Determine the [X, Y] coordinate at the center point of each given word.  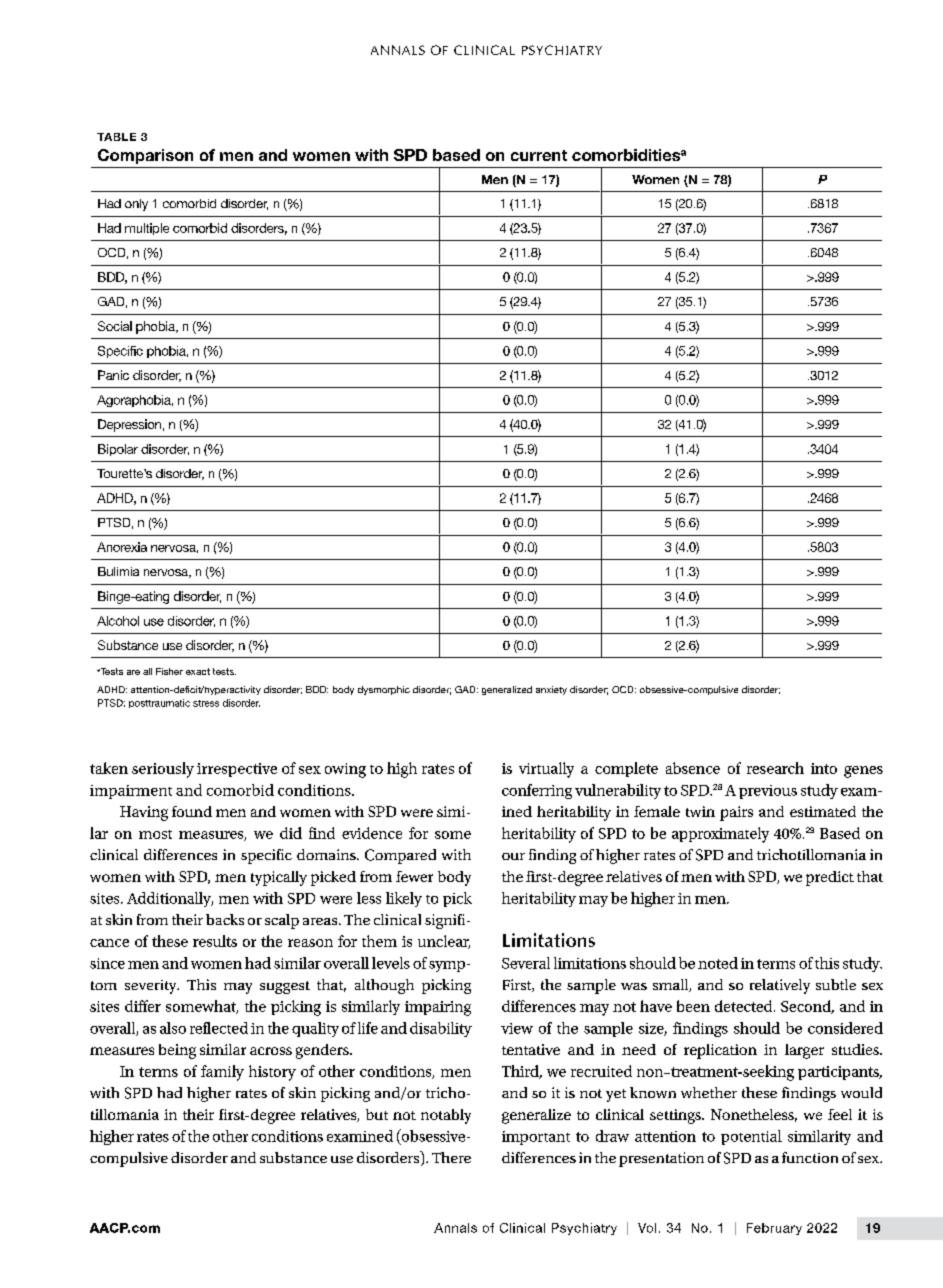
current [539, 155]
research [775, 768]
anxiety [551, 690]
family [222, 1073]
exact [198, 671]
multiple [147, 229]
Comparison [145, 156]
